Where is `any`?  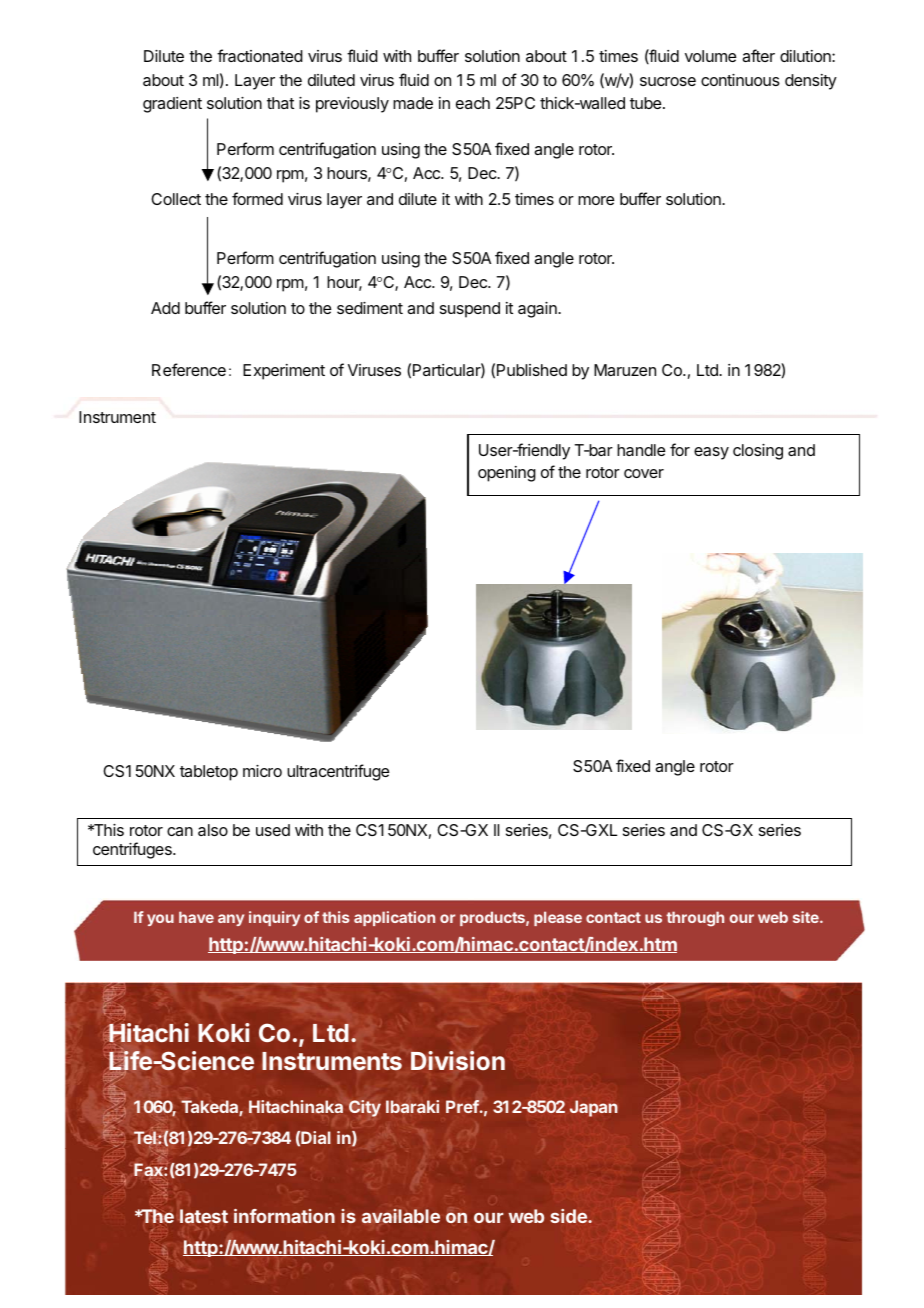
any is located at coordinates (231, 920).
